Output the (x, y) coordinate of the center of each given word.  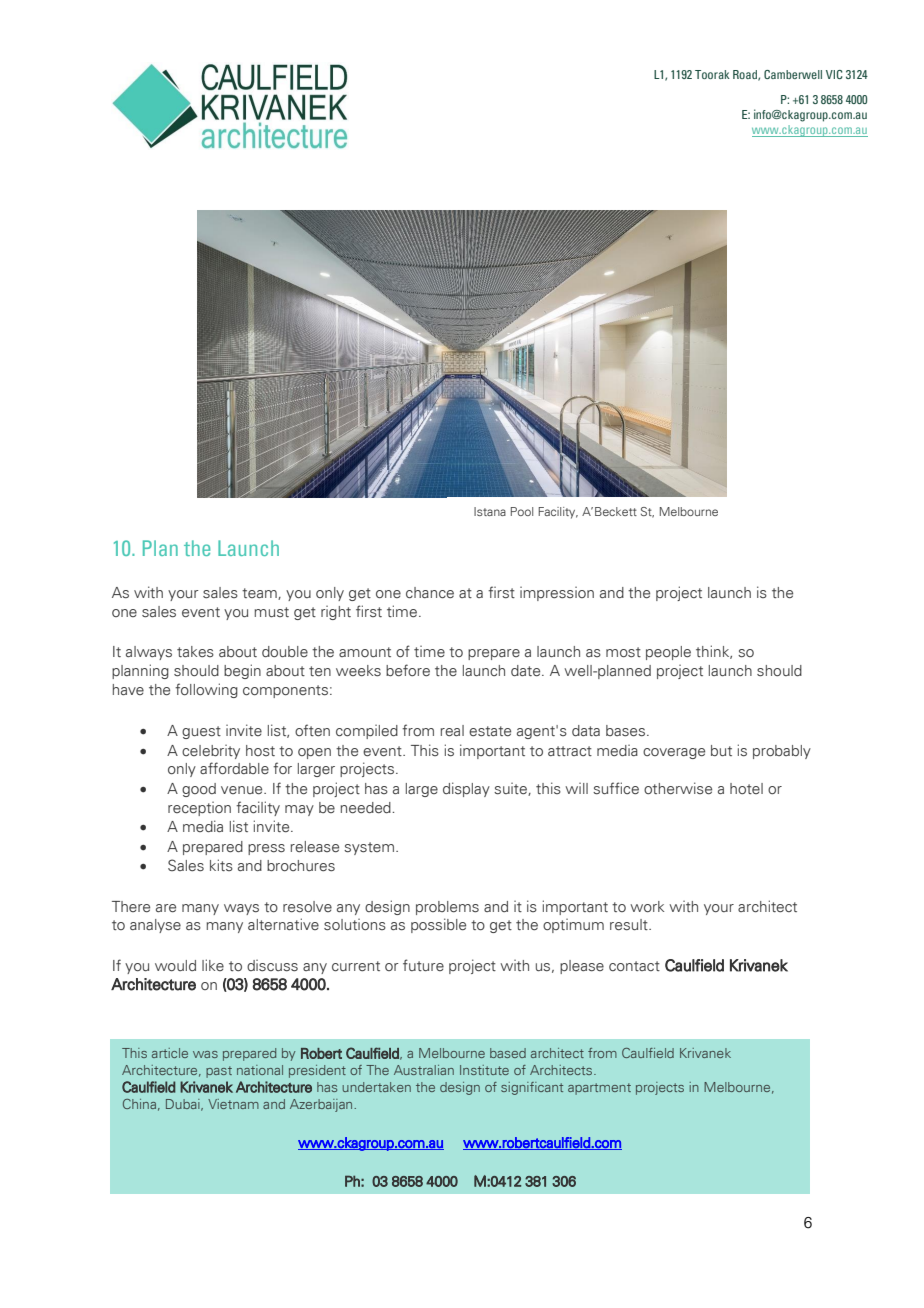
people (668, 653)
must (272, 612)
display (466, 789)
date (527, 670)
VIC (834, 74)
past (219, 1072)
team (260, 594)
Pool (522, 511)
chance (430, 592)
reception (199, 809)
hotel (746, 788)
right (336, 613)
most (623, 652)
